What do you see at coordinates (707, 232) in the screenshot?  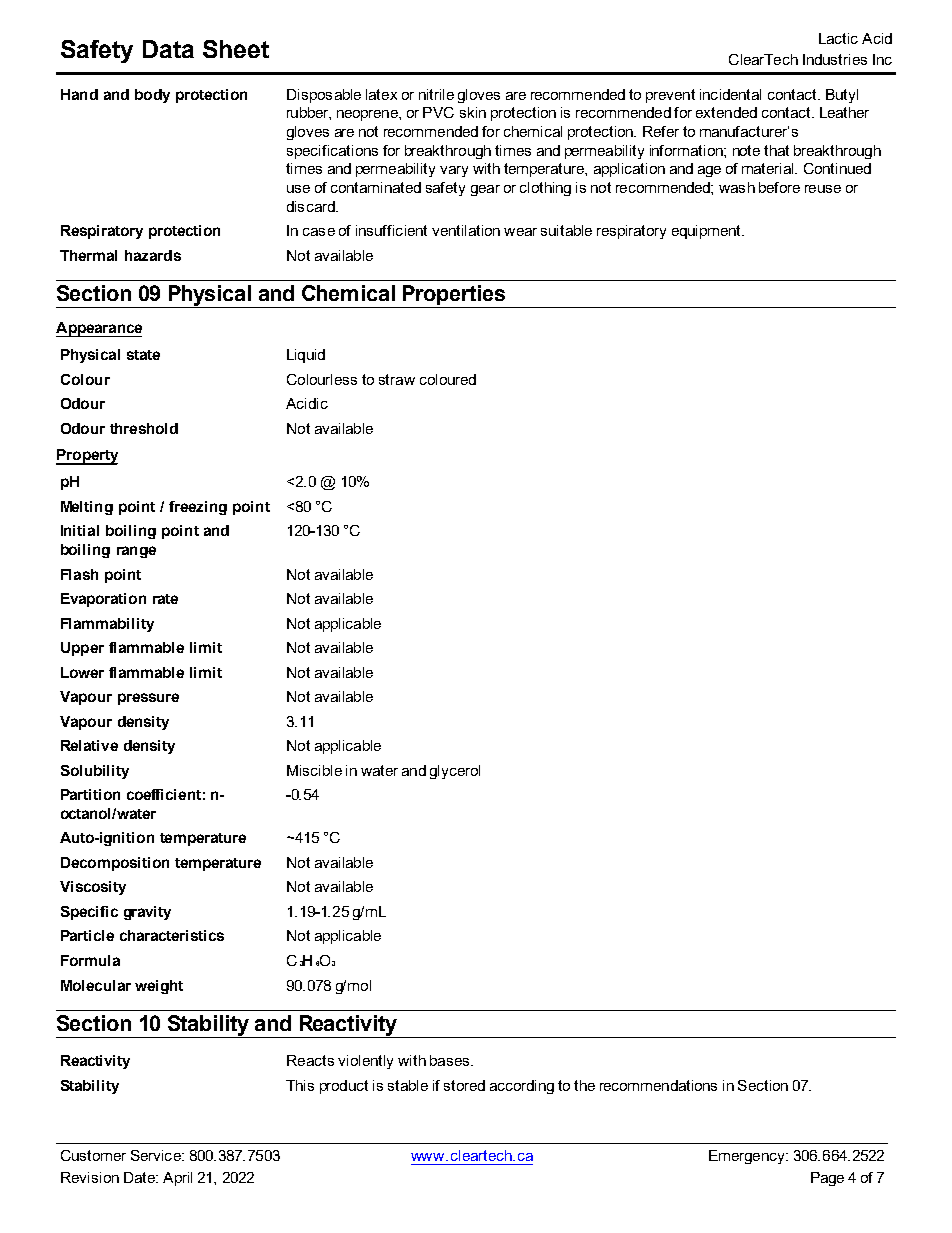 I see `equipment` at bounding box center [707, 232].
